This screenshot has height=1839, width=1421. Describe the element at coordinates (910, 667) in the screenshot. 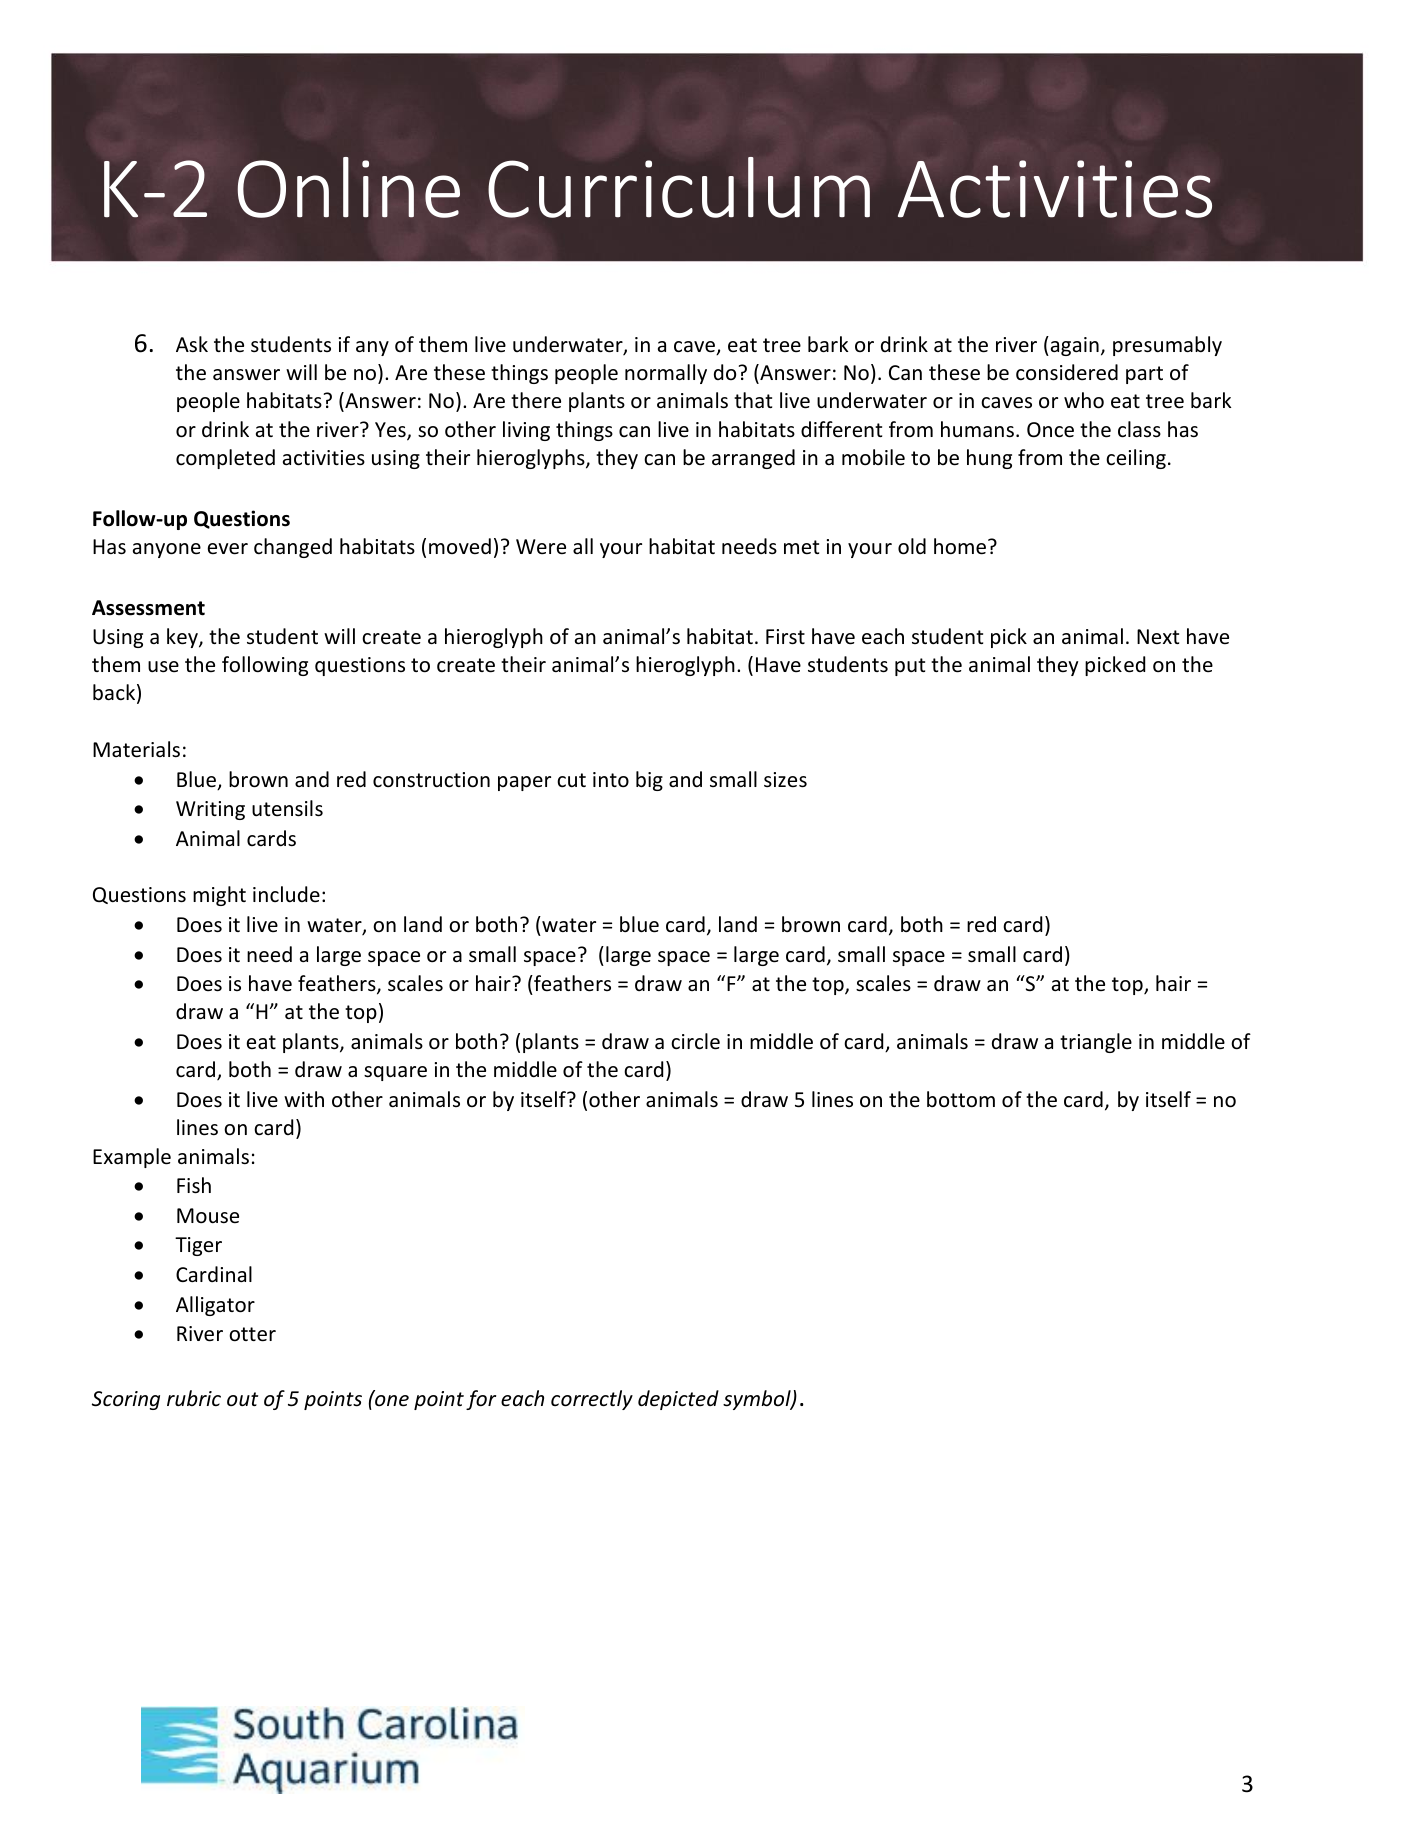

I see `put` at that location.
